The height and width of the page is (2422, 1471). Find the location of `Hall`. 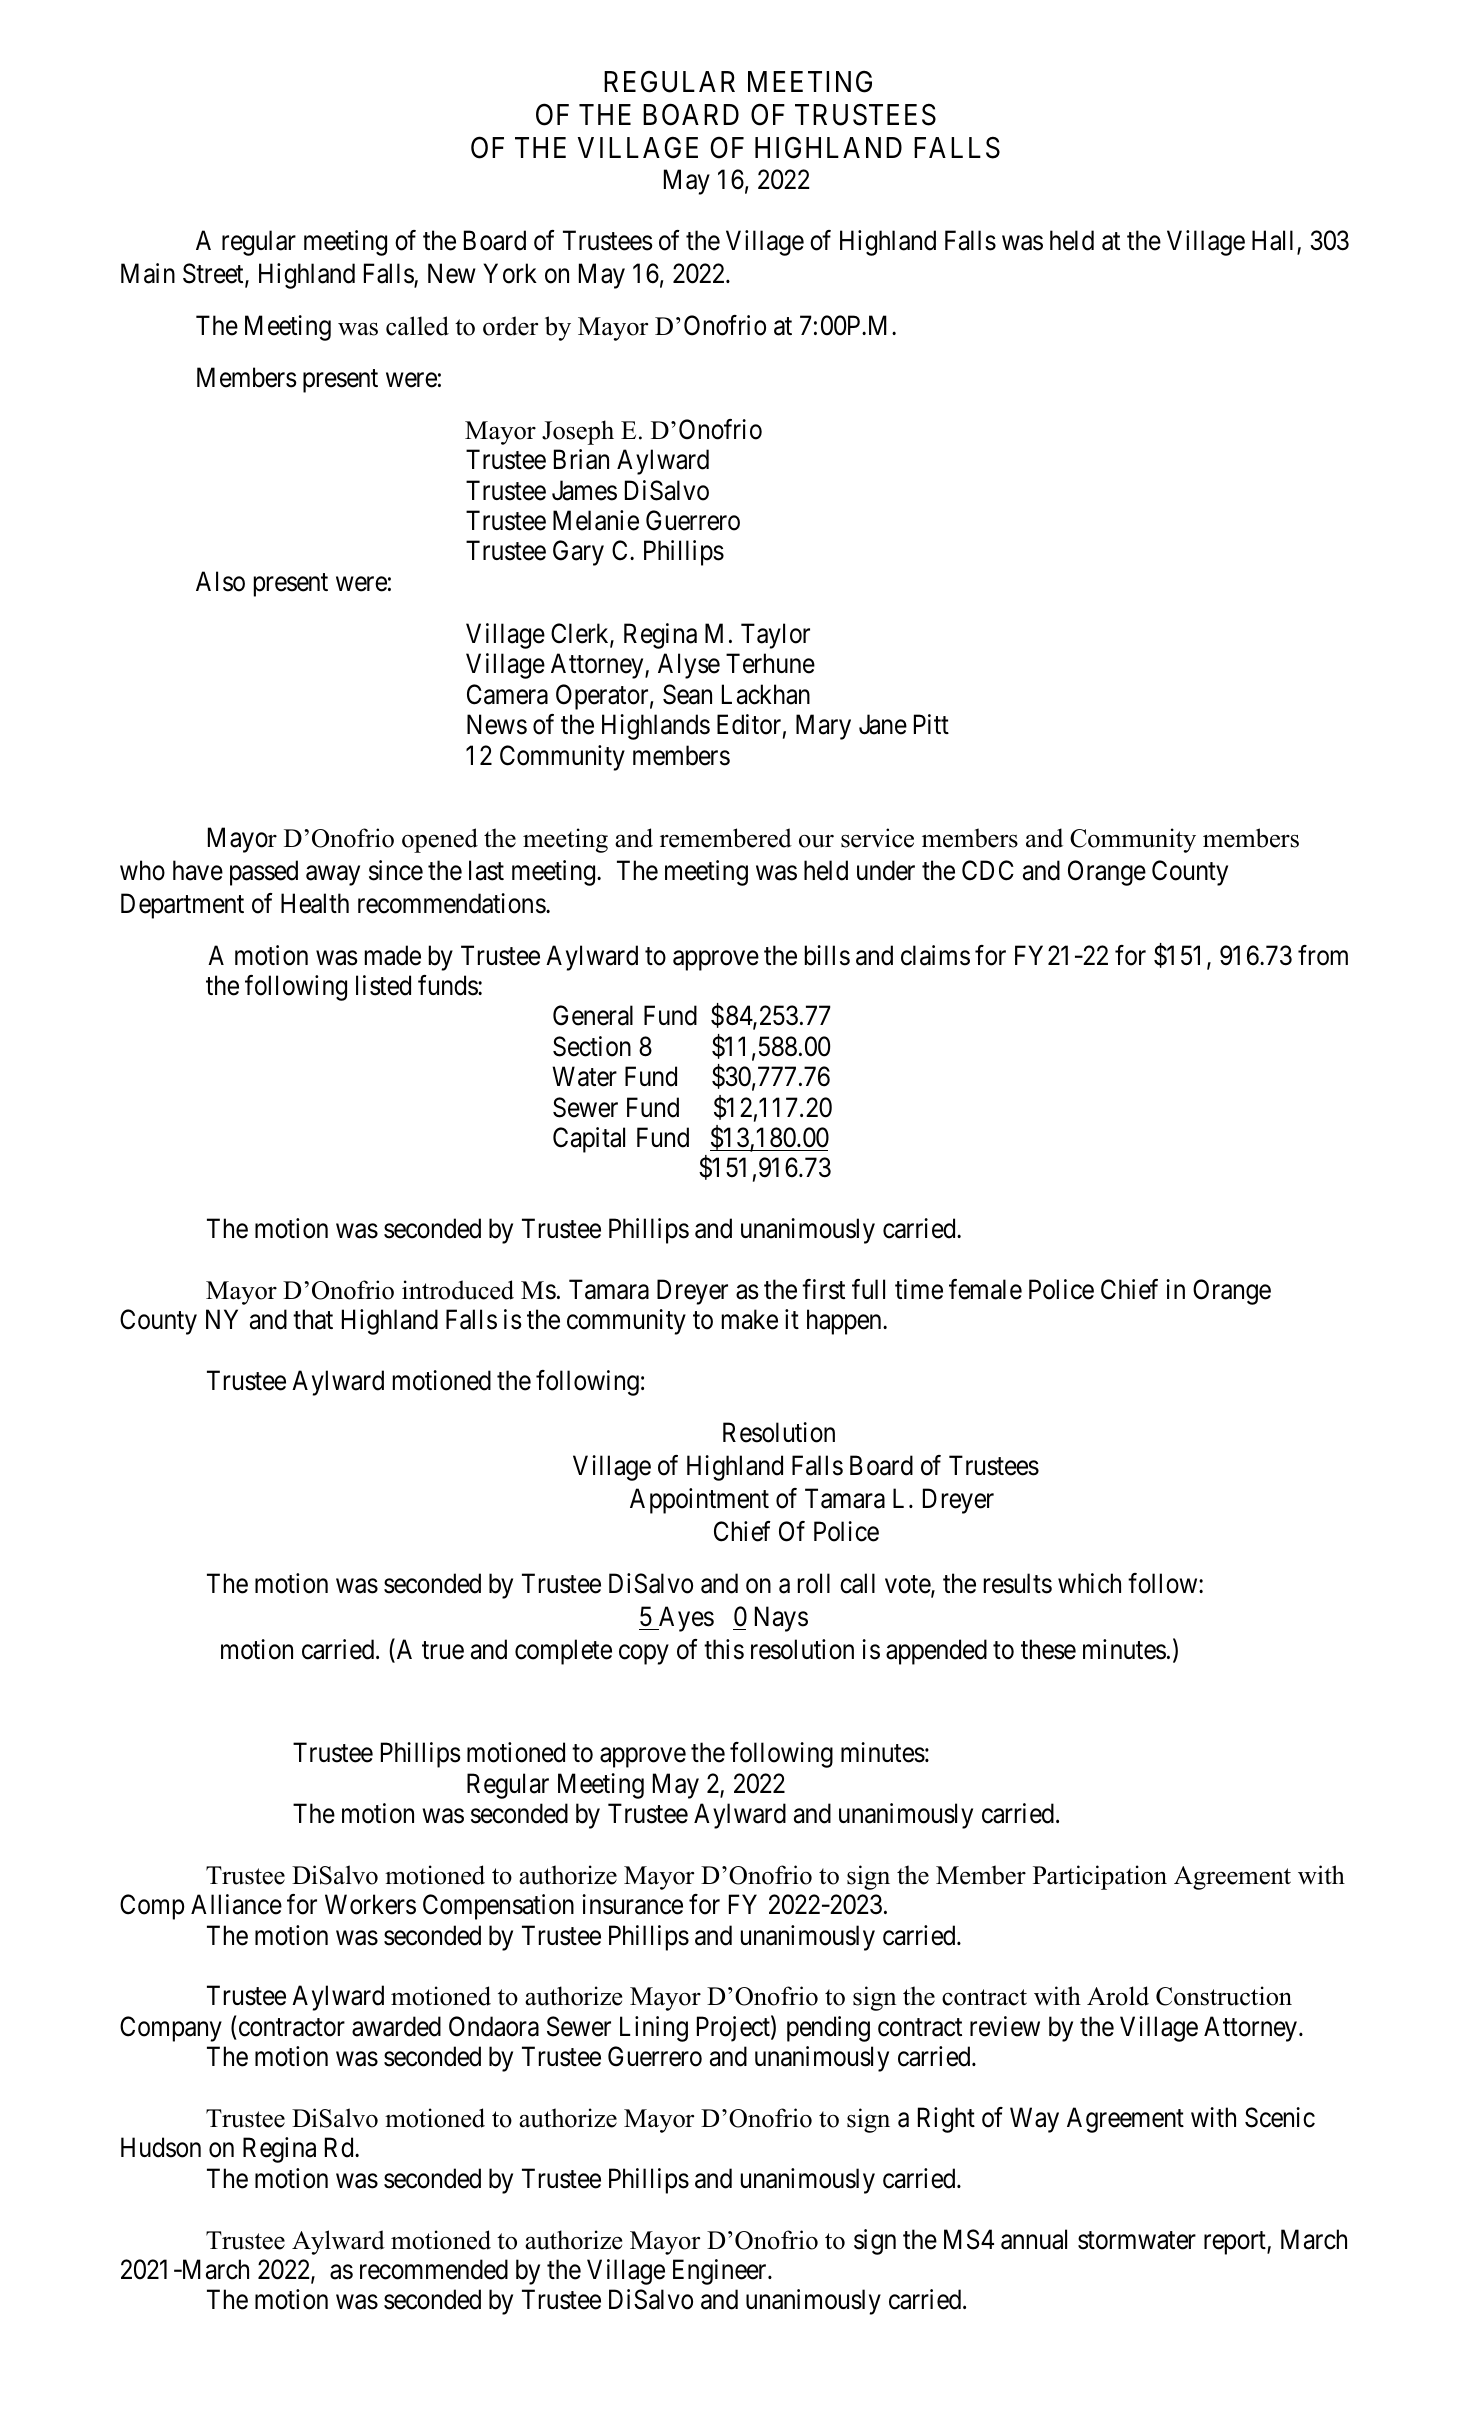

Hall is located at coordinates (1275, 242).
